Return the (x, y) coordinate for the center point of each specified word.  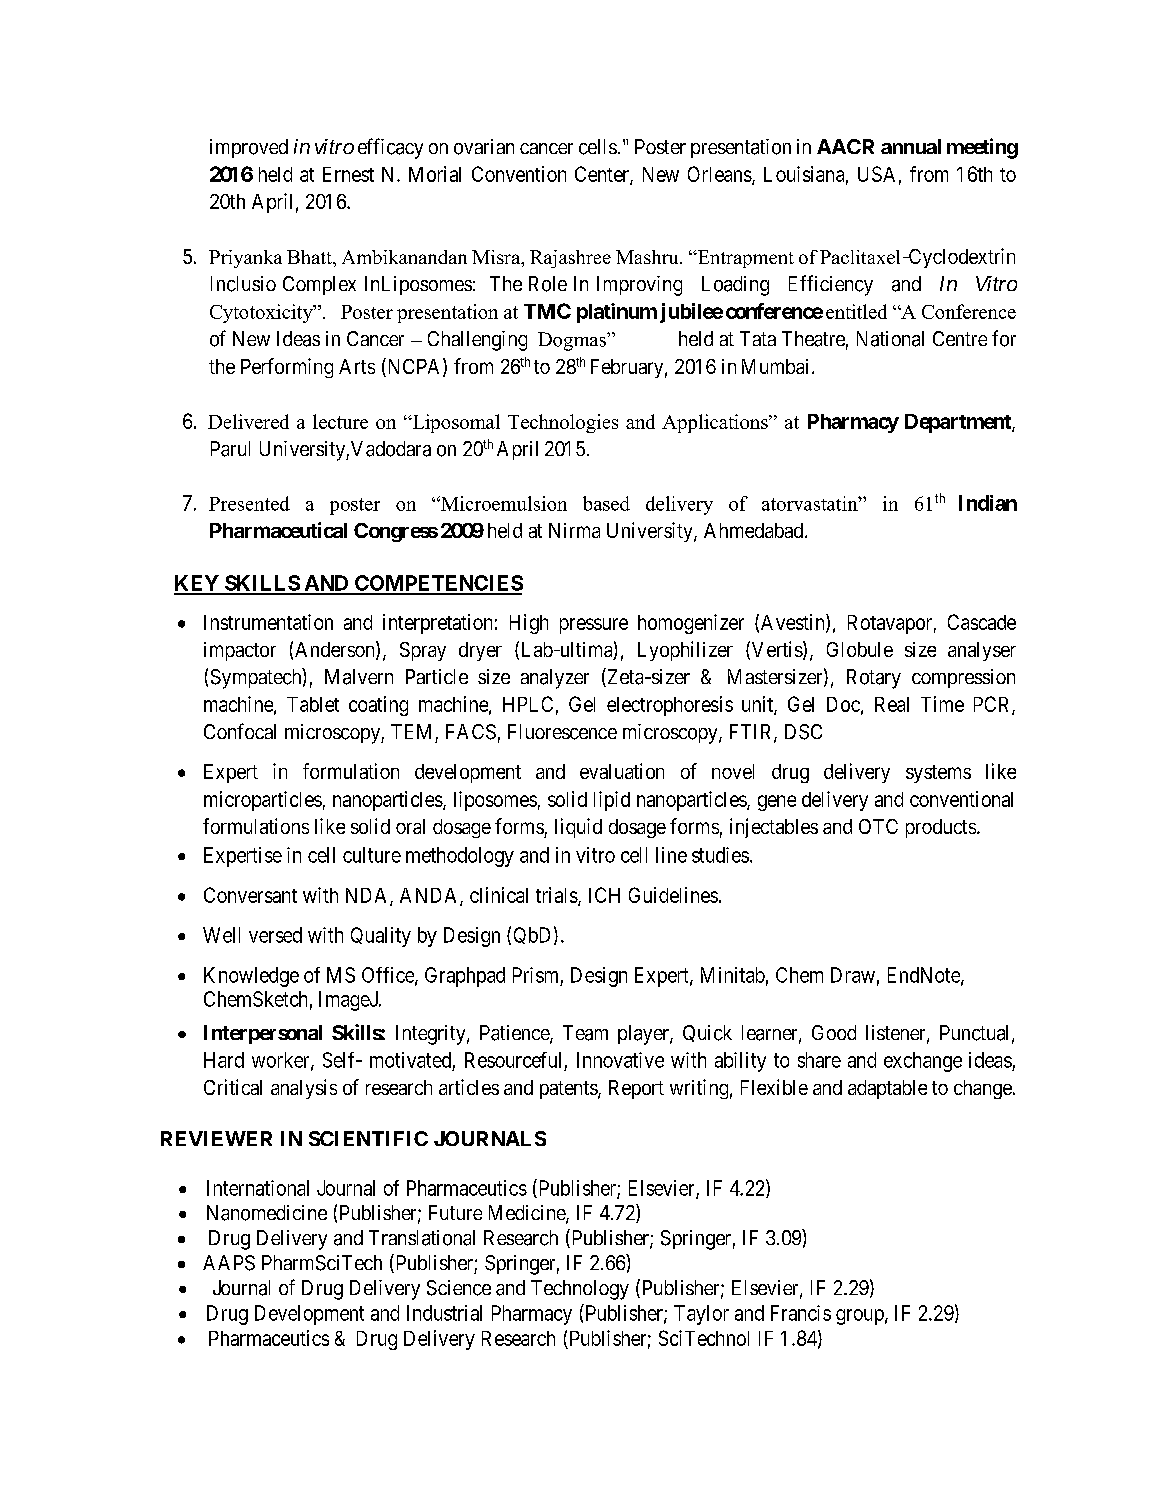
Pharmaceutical (278, 530)
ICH (604, 895)
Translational (422, 1238)
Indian (988, 503)
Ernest (348, 174)
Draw (853, 975)
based (606, 503)
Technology (580, 1290)
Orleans (720, 175)
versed (275, 935)
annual (911, 146)
